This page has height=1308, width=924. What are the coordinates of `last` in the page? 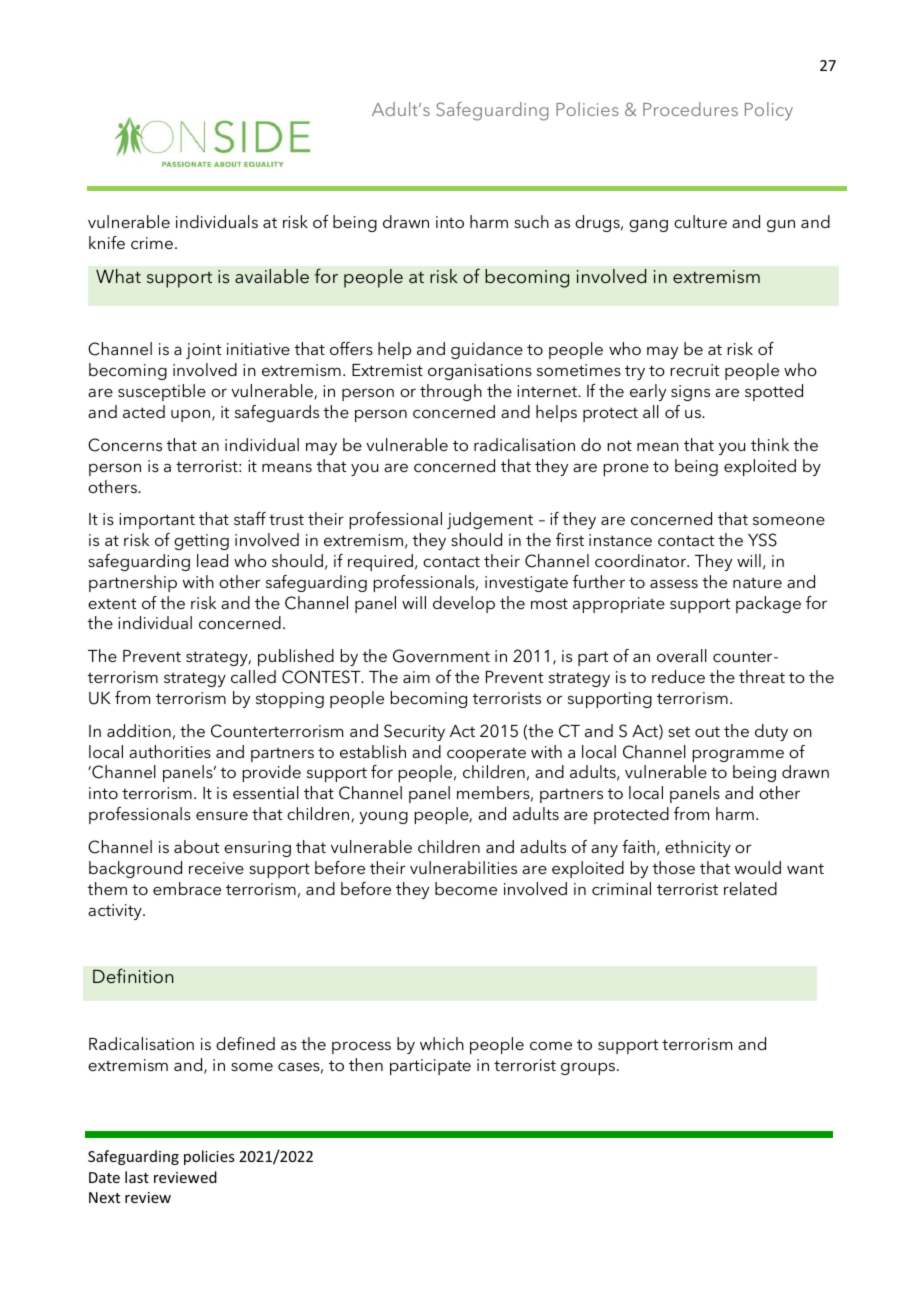 It's located at (137, 1177).
